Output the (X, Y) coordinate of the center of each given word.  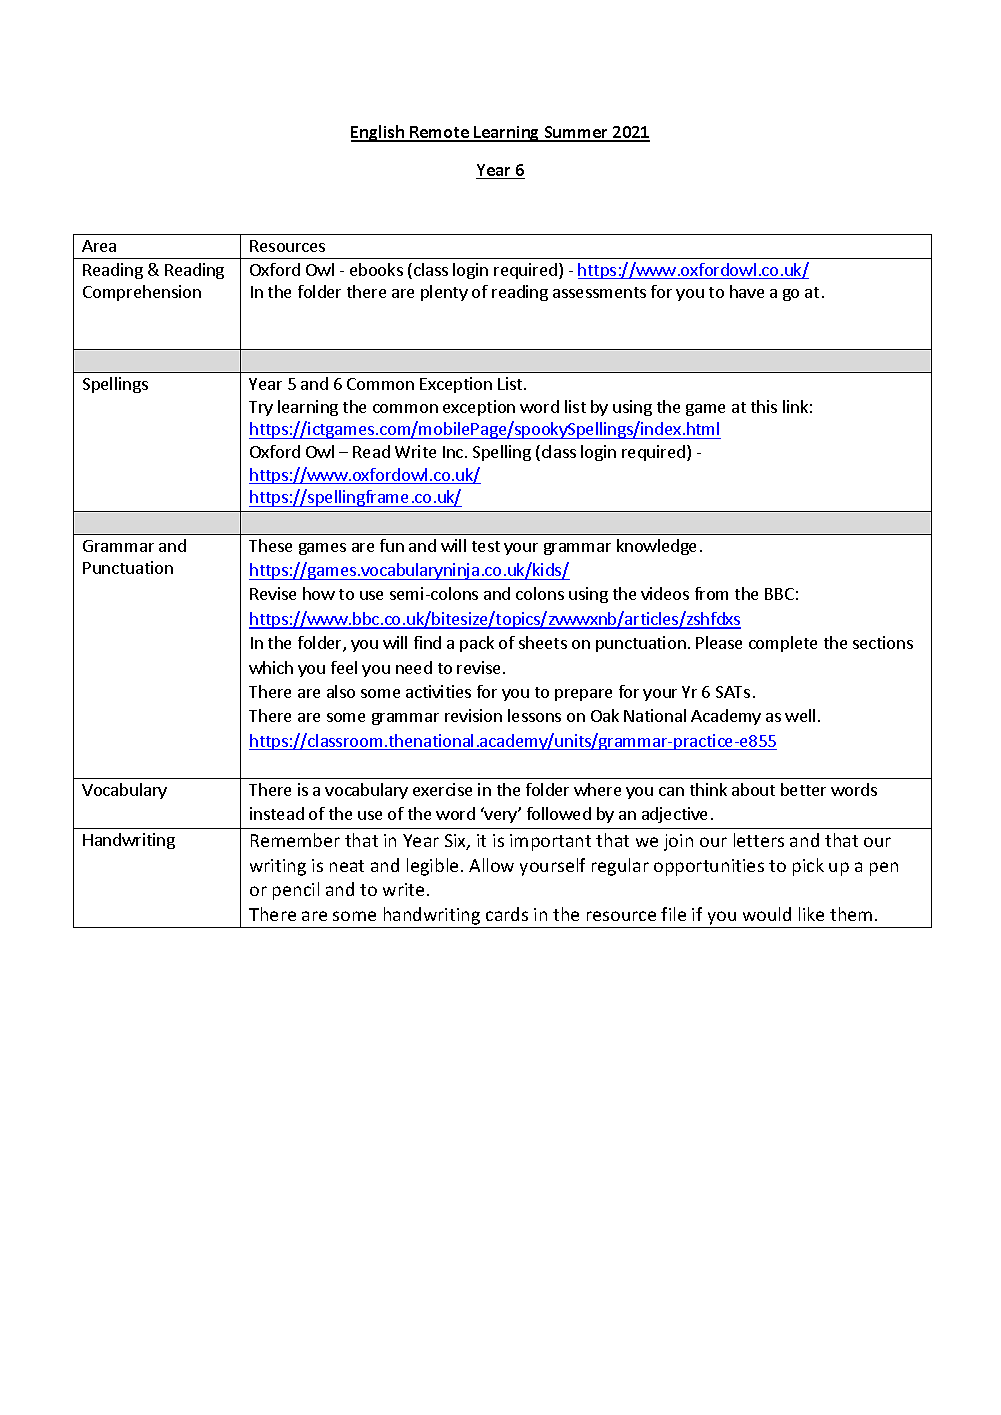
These (270, 545)
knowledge (656, 547)
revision (473, 715)
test (486, 546)
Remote (439, 133)
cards (507, 914)
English (378, 133)
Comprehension (142, 293)
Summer (576, 133)
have (747, 291)
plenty (444, 293)
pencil (296, 891)
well (800, 715)
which (271, 667)
